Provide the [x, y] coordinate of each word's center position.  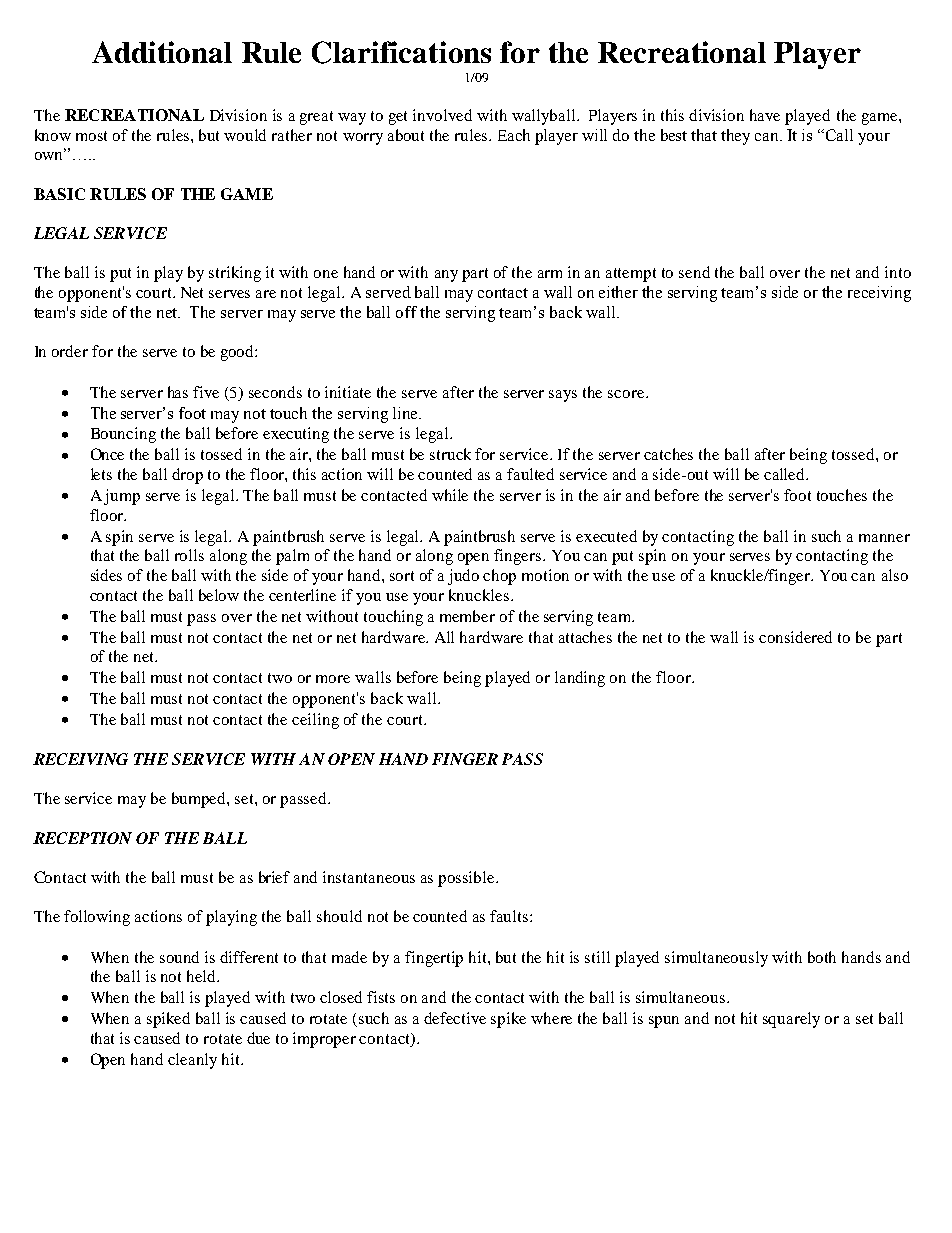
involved [442, 115]
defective [455, 1018]
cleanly [192, 1061]
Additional [162, 52]
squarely [791, 1020]
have [765, 115]
